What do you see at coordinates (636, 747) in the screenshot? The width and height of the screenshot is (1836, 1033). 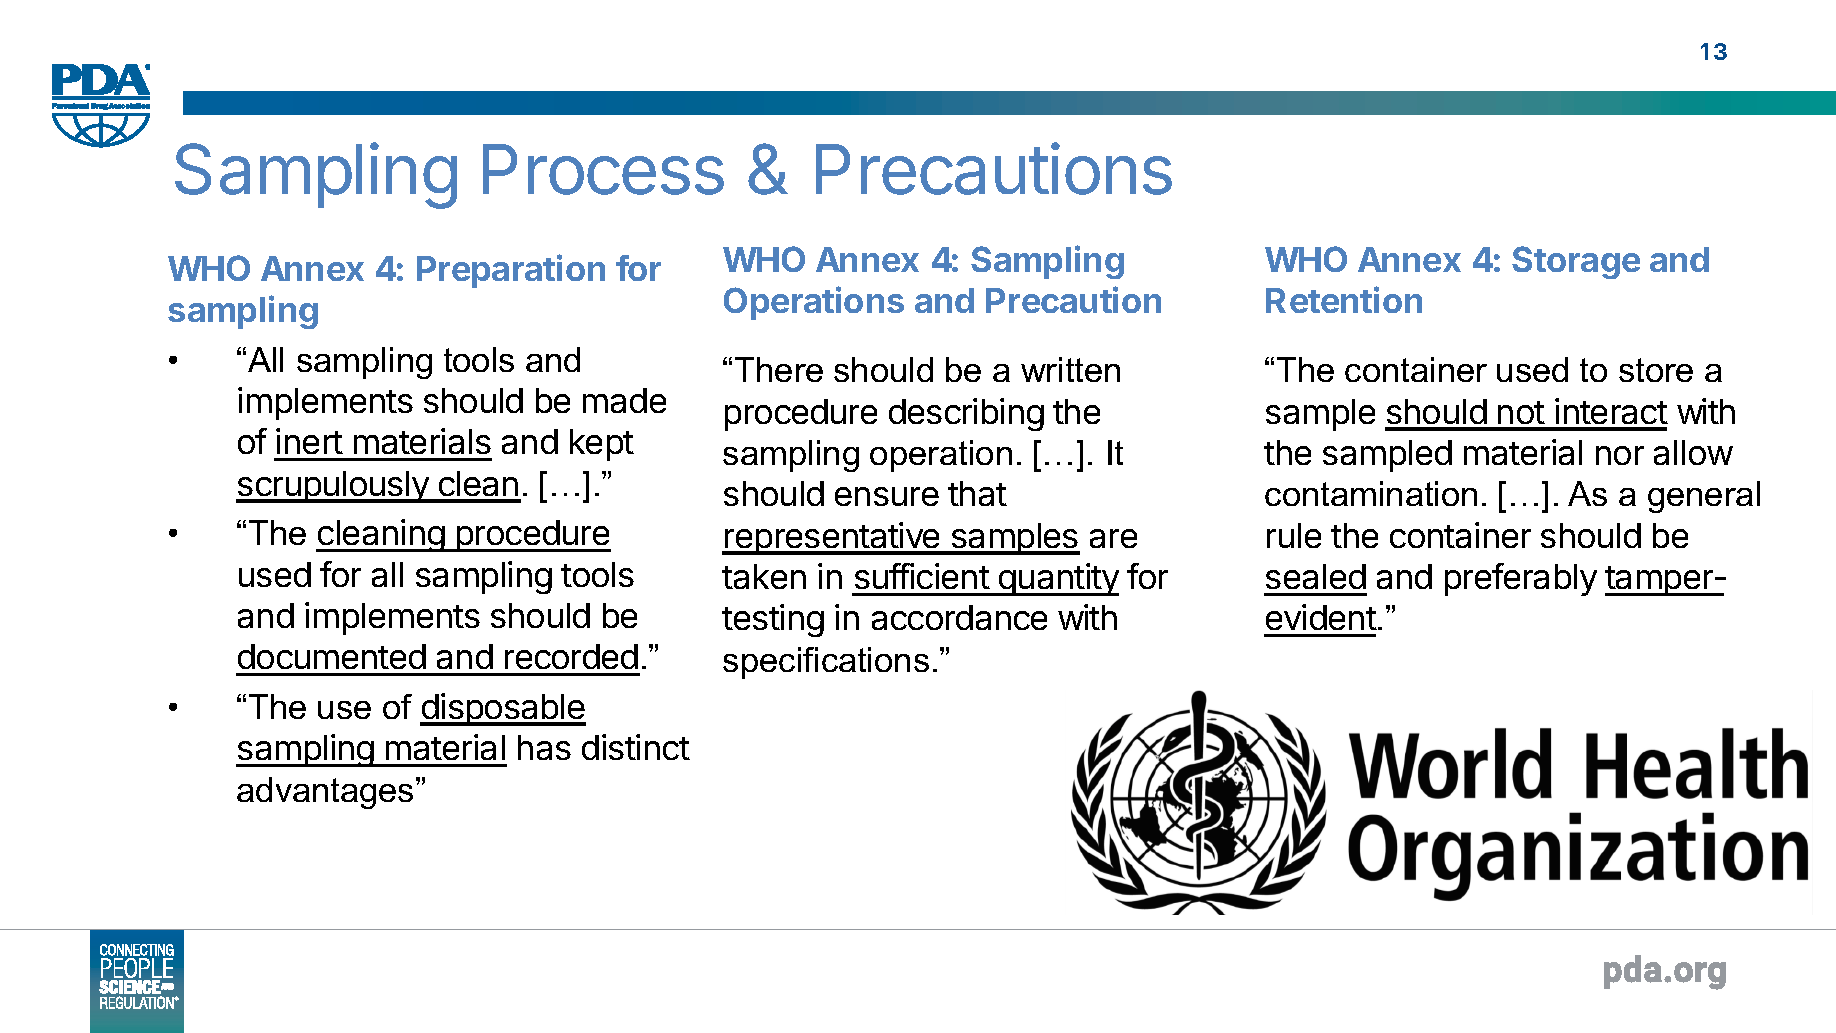 I see `distinct` at bounding box center [636, 747].
